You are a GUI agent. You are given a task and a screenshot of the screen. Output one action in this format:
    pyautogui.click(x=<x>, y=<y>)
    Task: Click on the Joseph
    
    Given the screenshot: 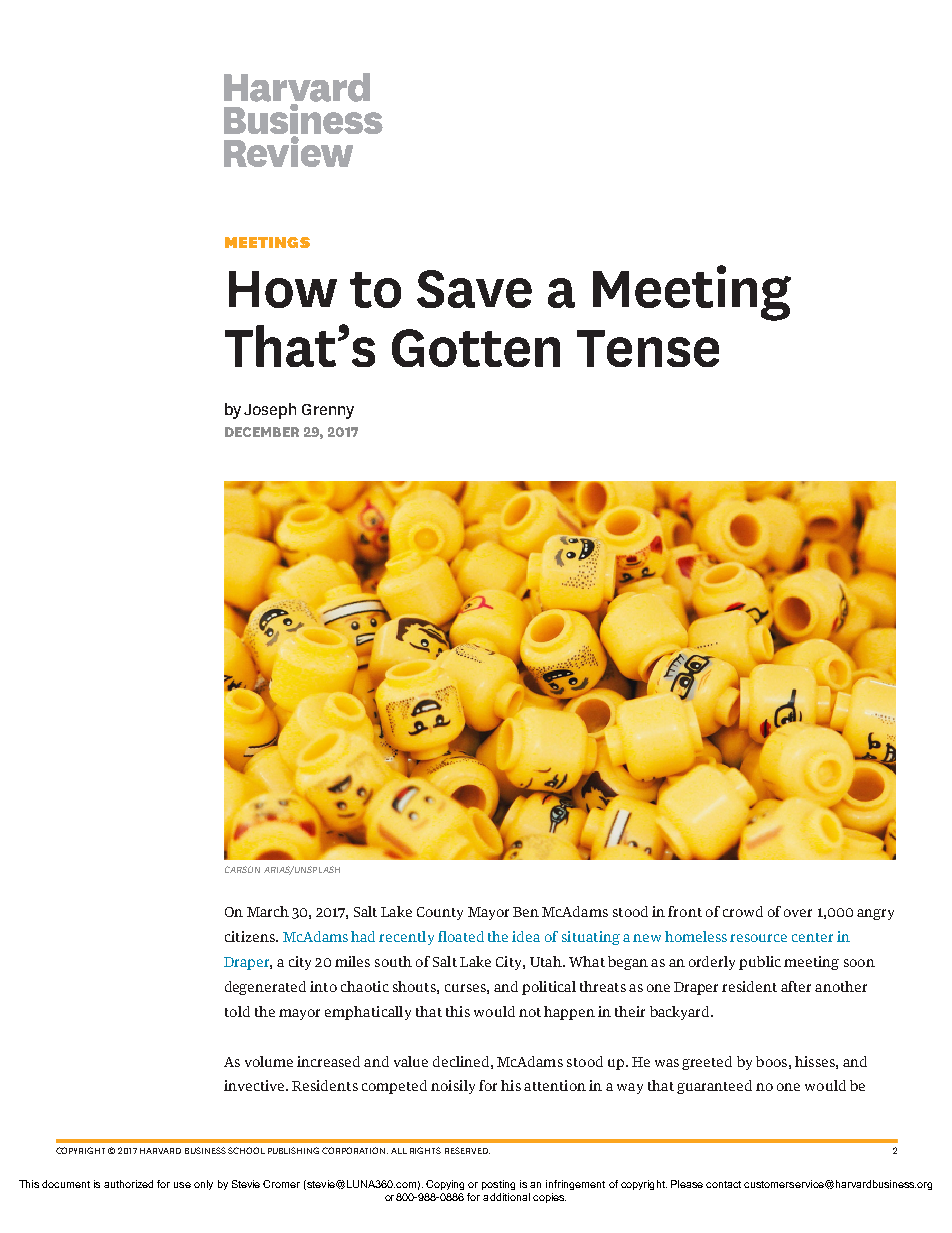 What is the action you would take?
    pyautogui.click(x=270, y=411)
